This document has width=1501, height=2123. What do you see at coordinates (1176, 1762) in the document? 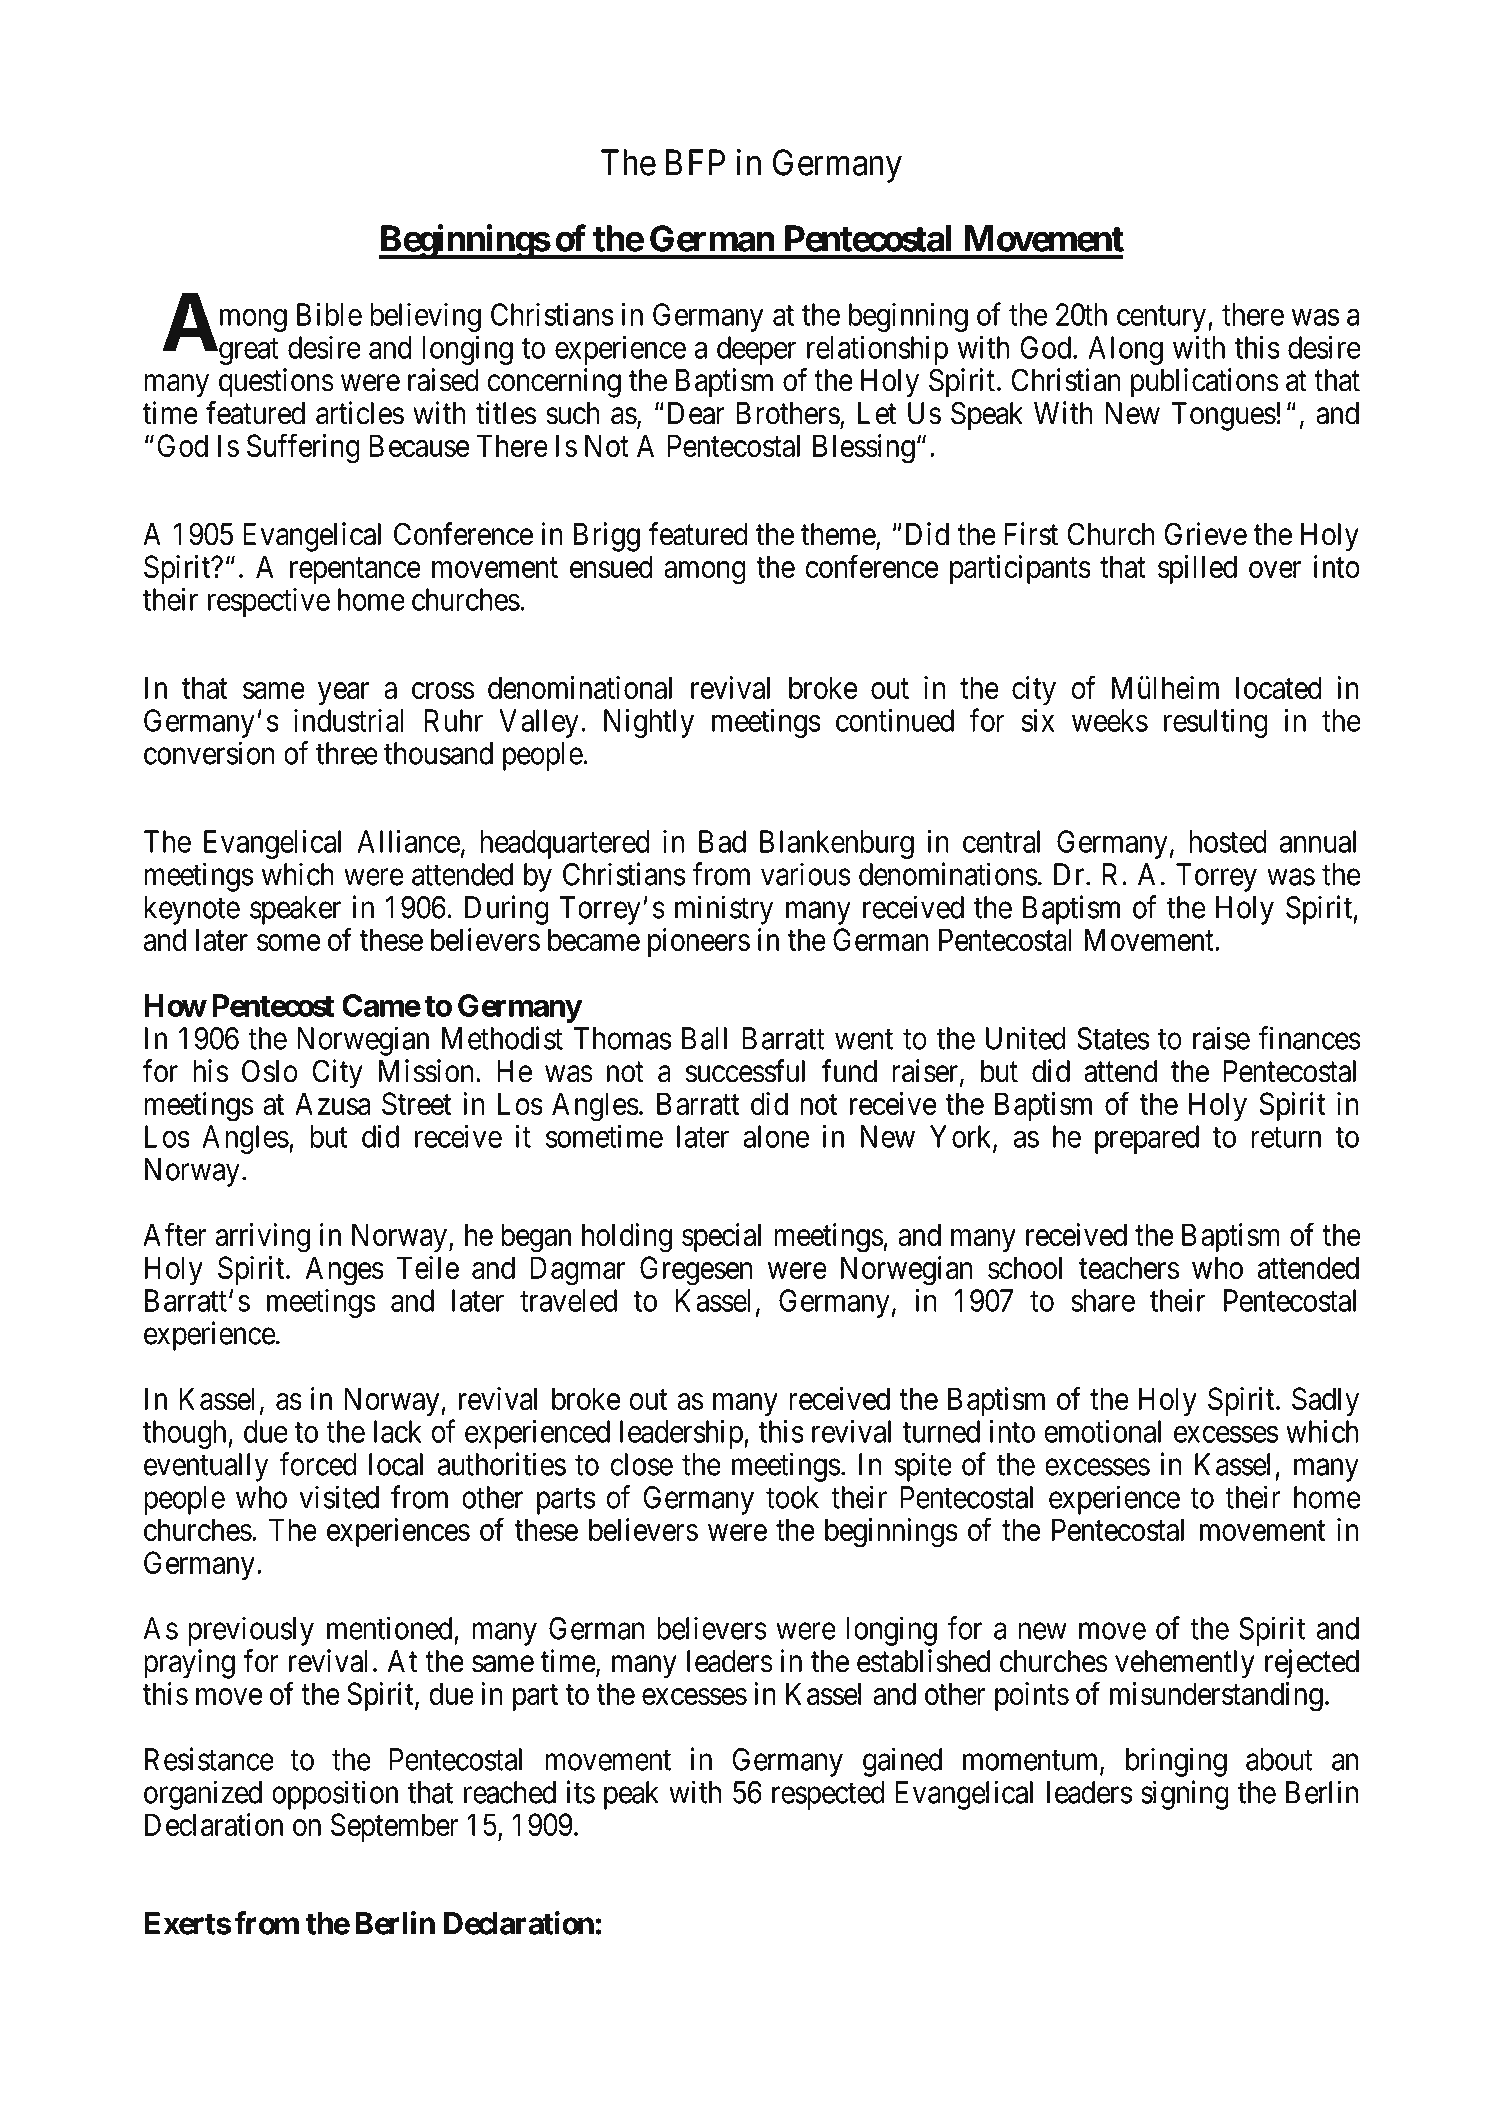
I see `bringing` at bounding box center [1176, 1762].
